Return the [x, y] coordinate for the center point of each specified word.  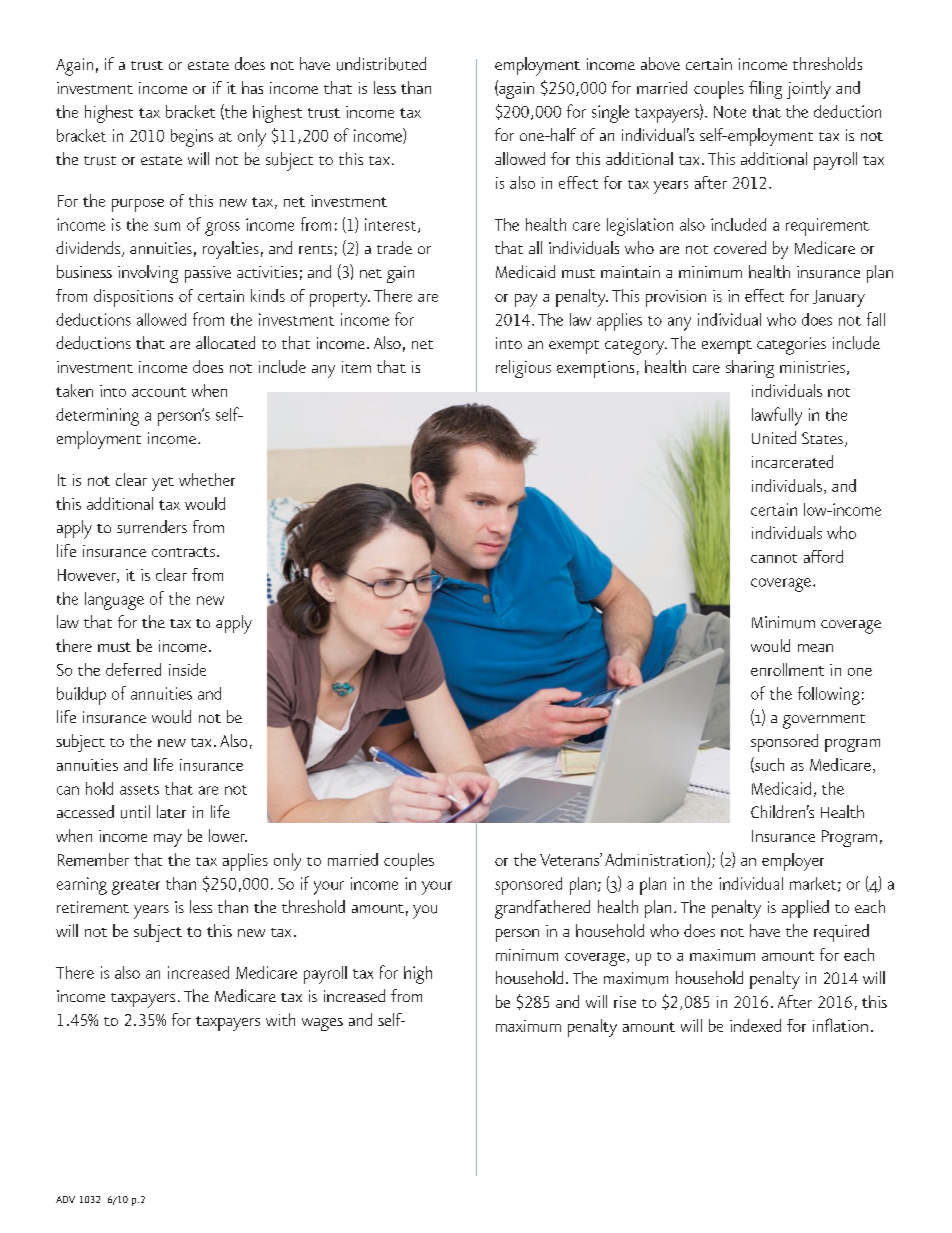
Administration [656, 860]
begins [192, 138]
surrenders [152, 527]
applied [805, 909]
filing [765, 89]
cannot [774, 558]
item [356, 367]
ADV [65, 1199]
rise [625, 1002]
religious [523, 369]
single [610, 114]
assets [139, 790]
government [824, 721]
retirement [93, 907]
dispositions [133, 298]
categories [791, 346]
